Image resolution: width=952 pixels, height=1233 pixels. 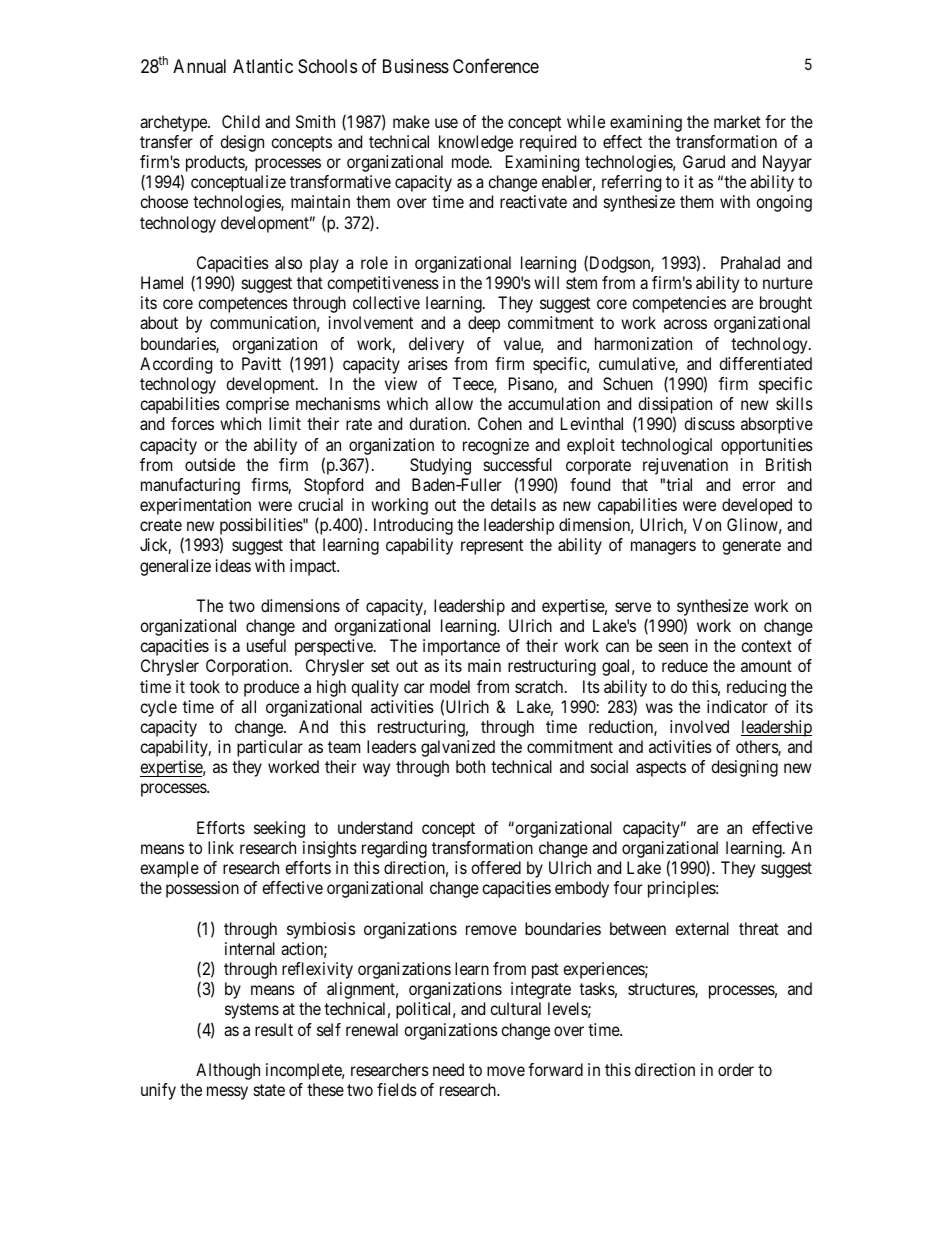 I want to click on need, so click(x=448, y=1069).
